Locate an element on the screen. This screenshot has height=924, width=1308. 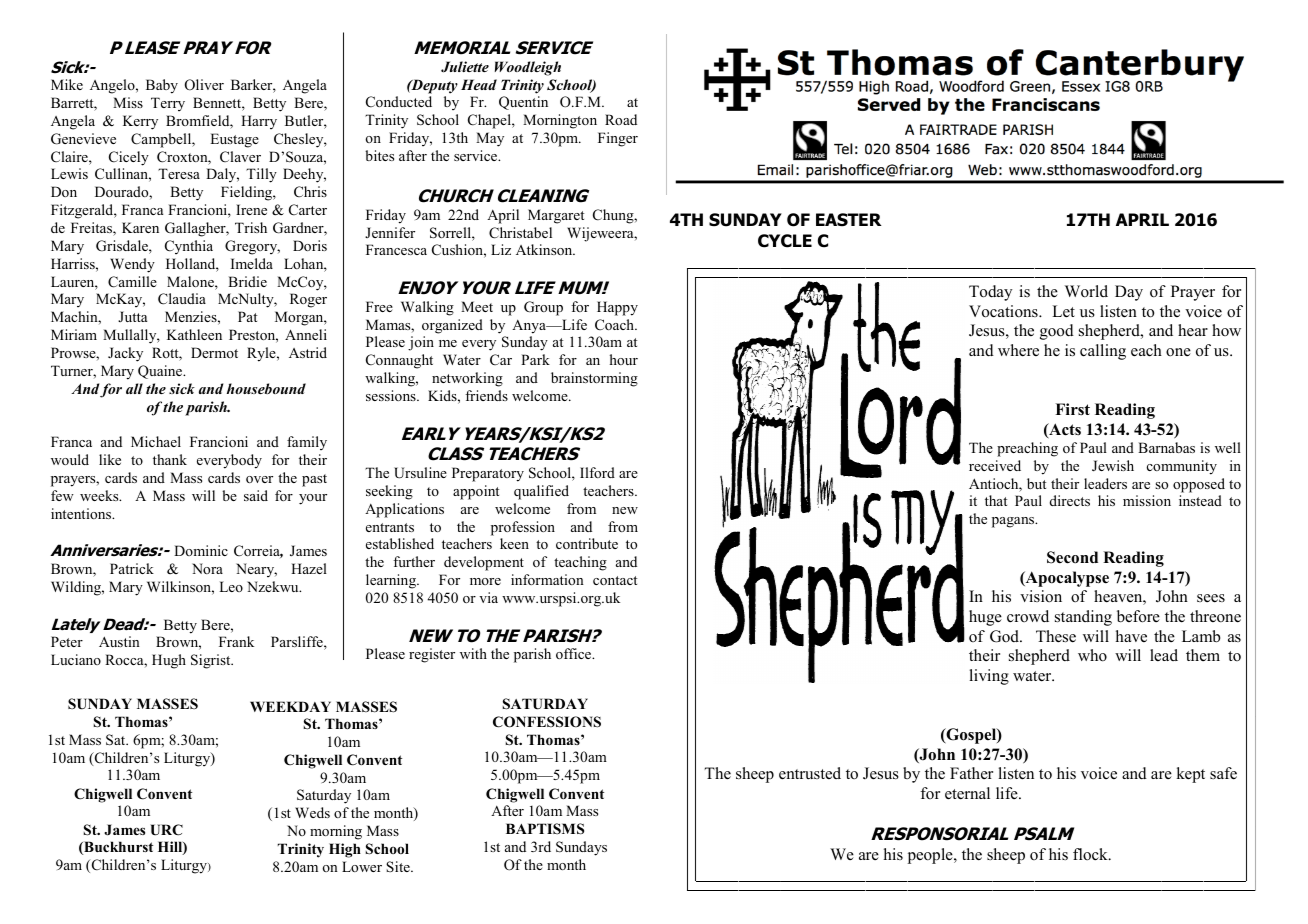
Hugh is located at coordinates (169, 661).
